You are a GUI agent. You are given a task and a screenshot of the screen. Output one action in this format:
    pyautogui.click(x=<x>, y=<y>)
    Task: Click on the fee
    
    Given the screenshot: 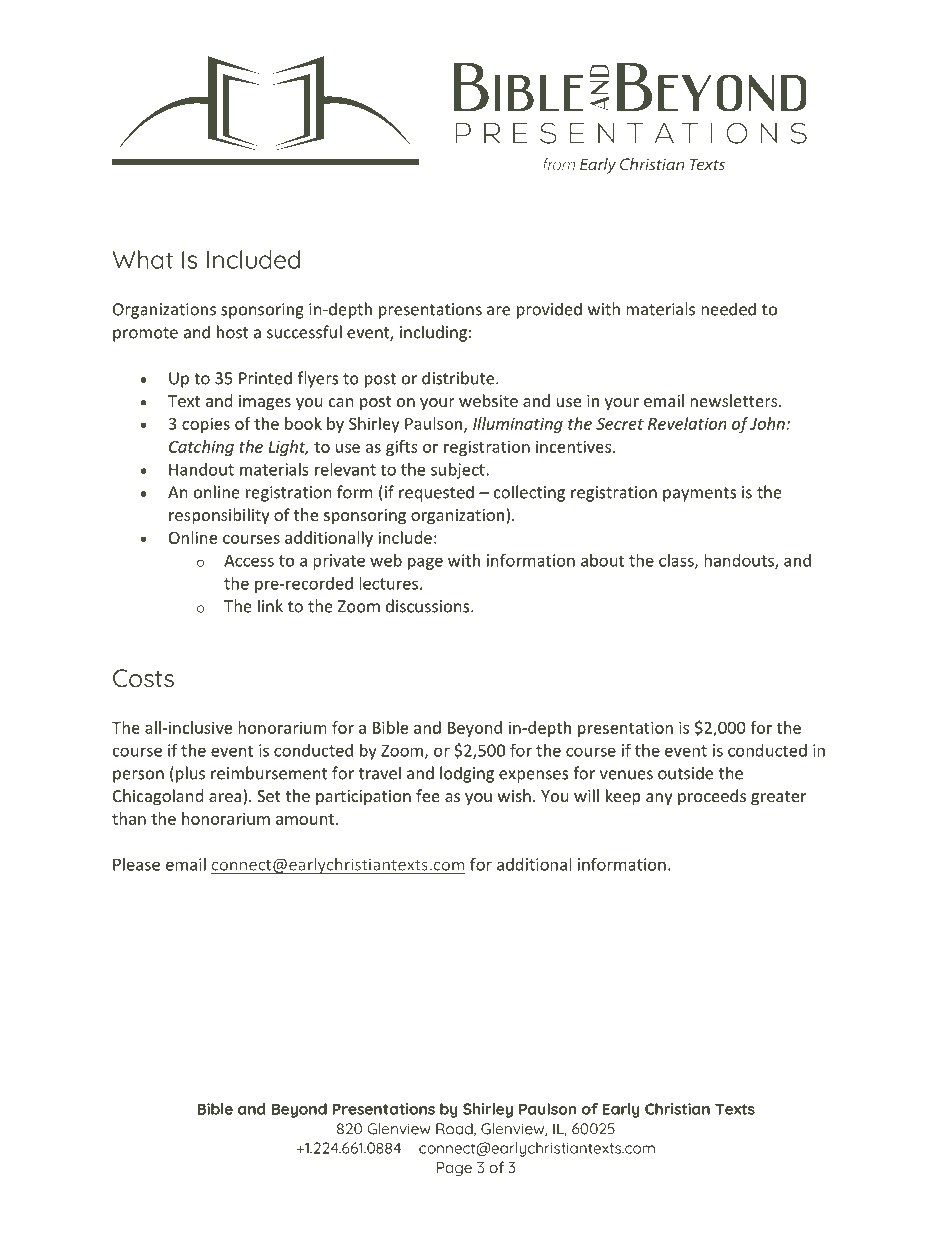 What is the action you would take?
    pyautogui.click(x=428, y=795)
